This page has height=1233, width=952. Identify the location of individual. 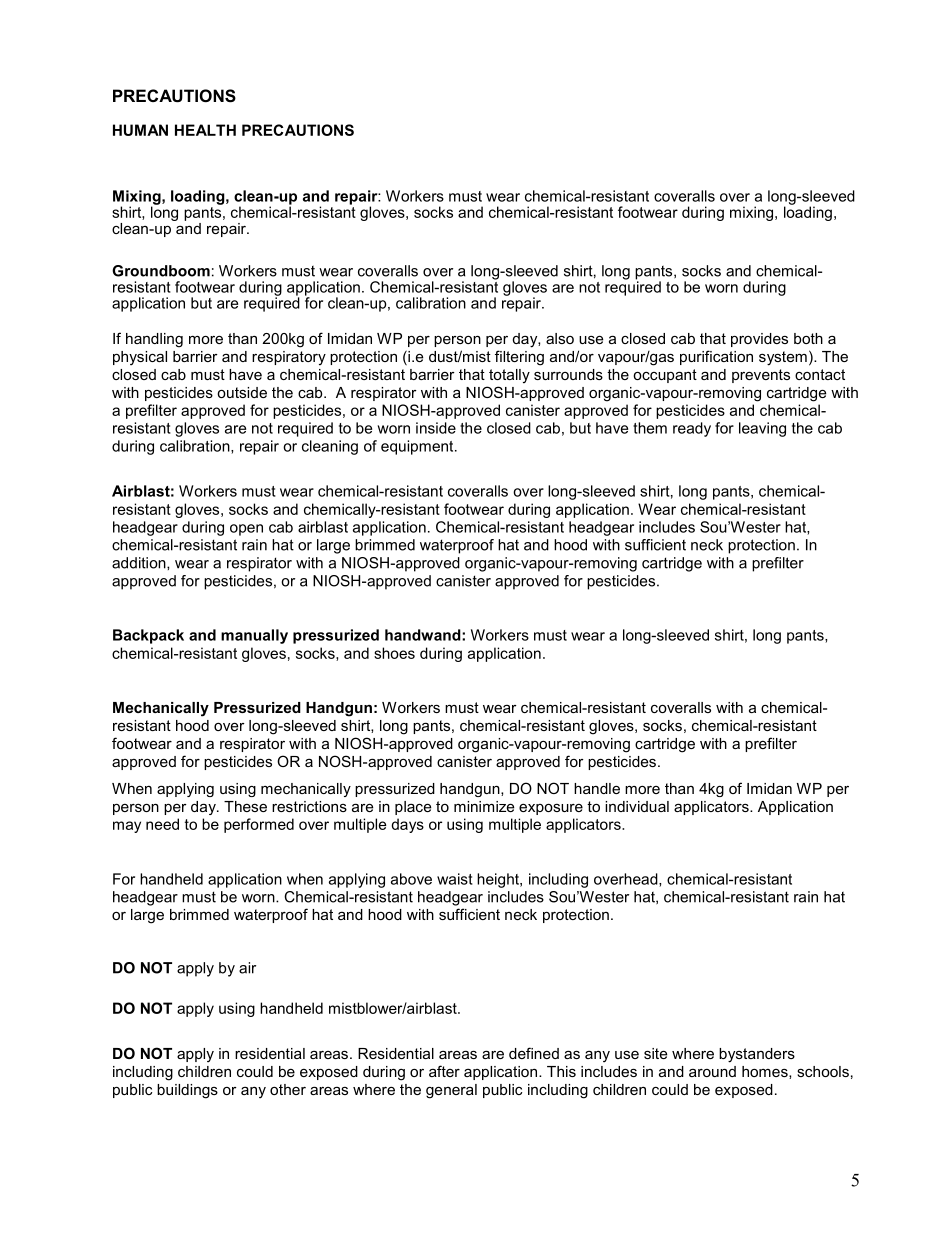
(637, 806).
